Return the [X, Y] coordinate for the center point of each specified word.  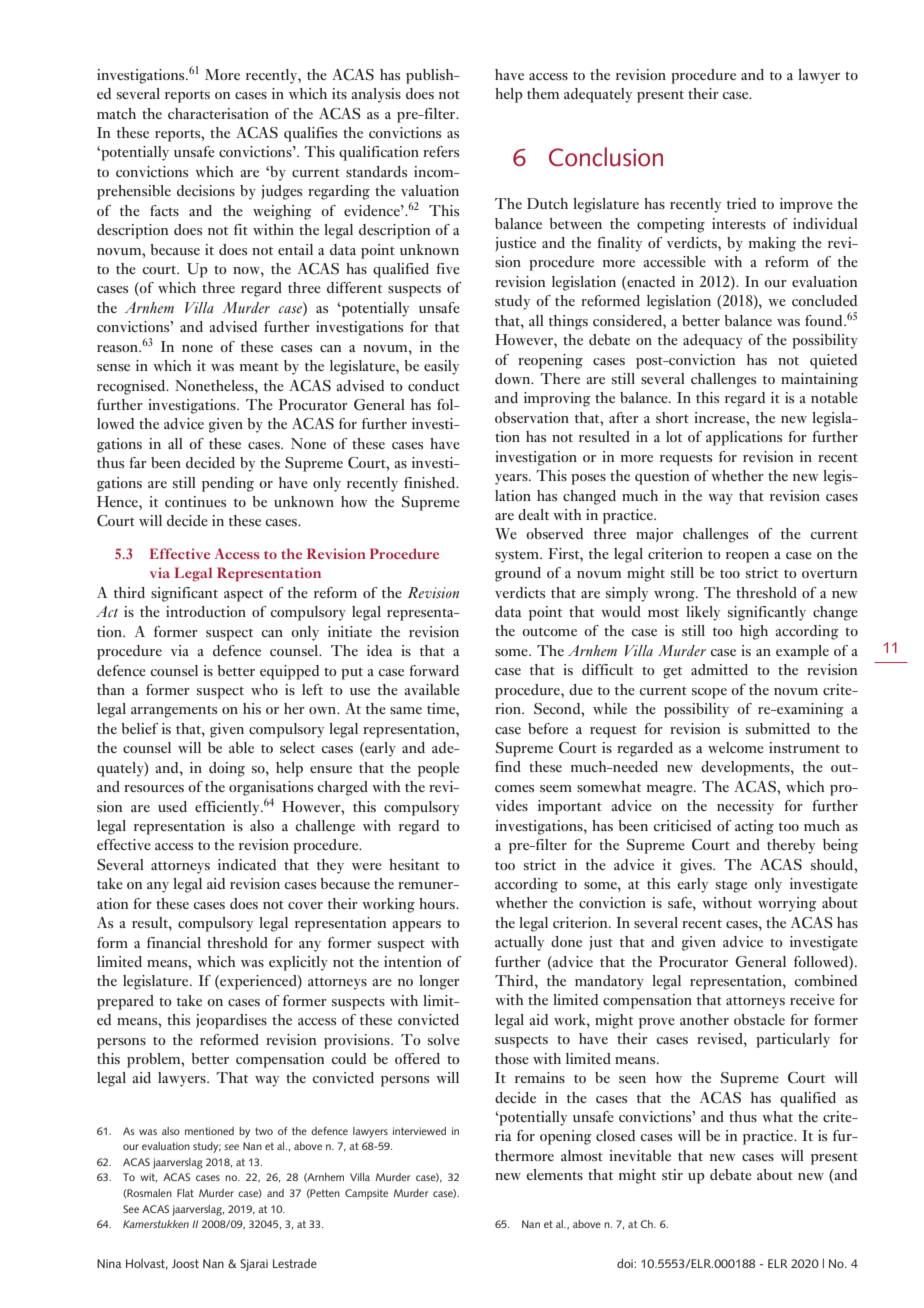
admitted [719, 669]
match [116, 113]
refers [441, 151]
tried [741, 203]
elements [554, 1174]
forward [434, 670]
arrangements [174, 712]
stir [672, 1174]
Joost [185, 1263]
